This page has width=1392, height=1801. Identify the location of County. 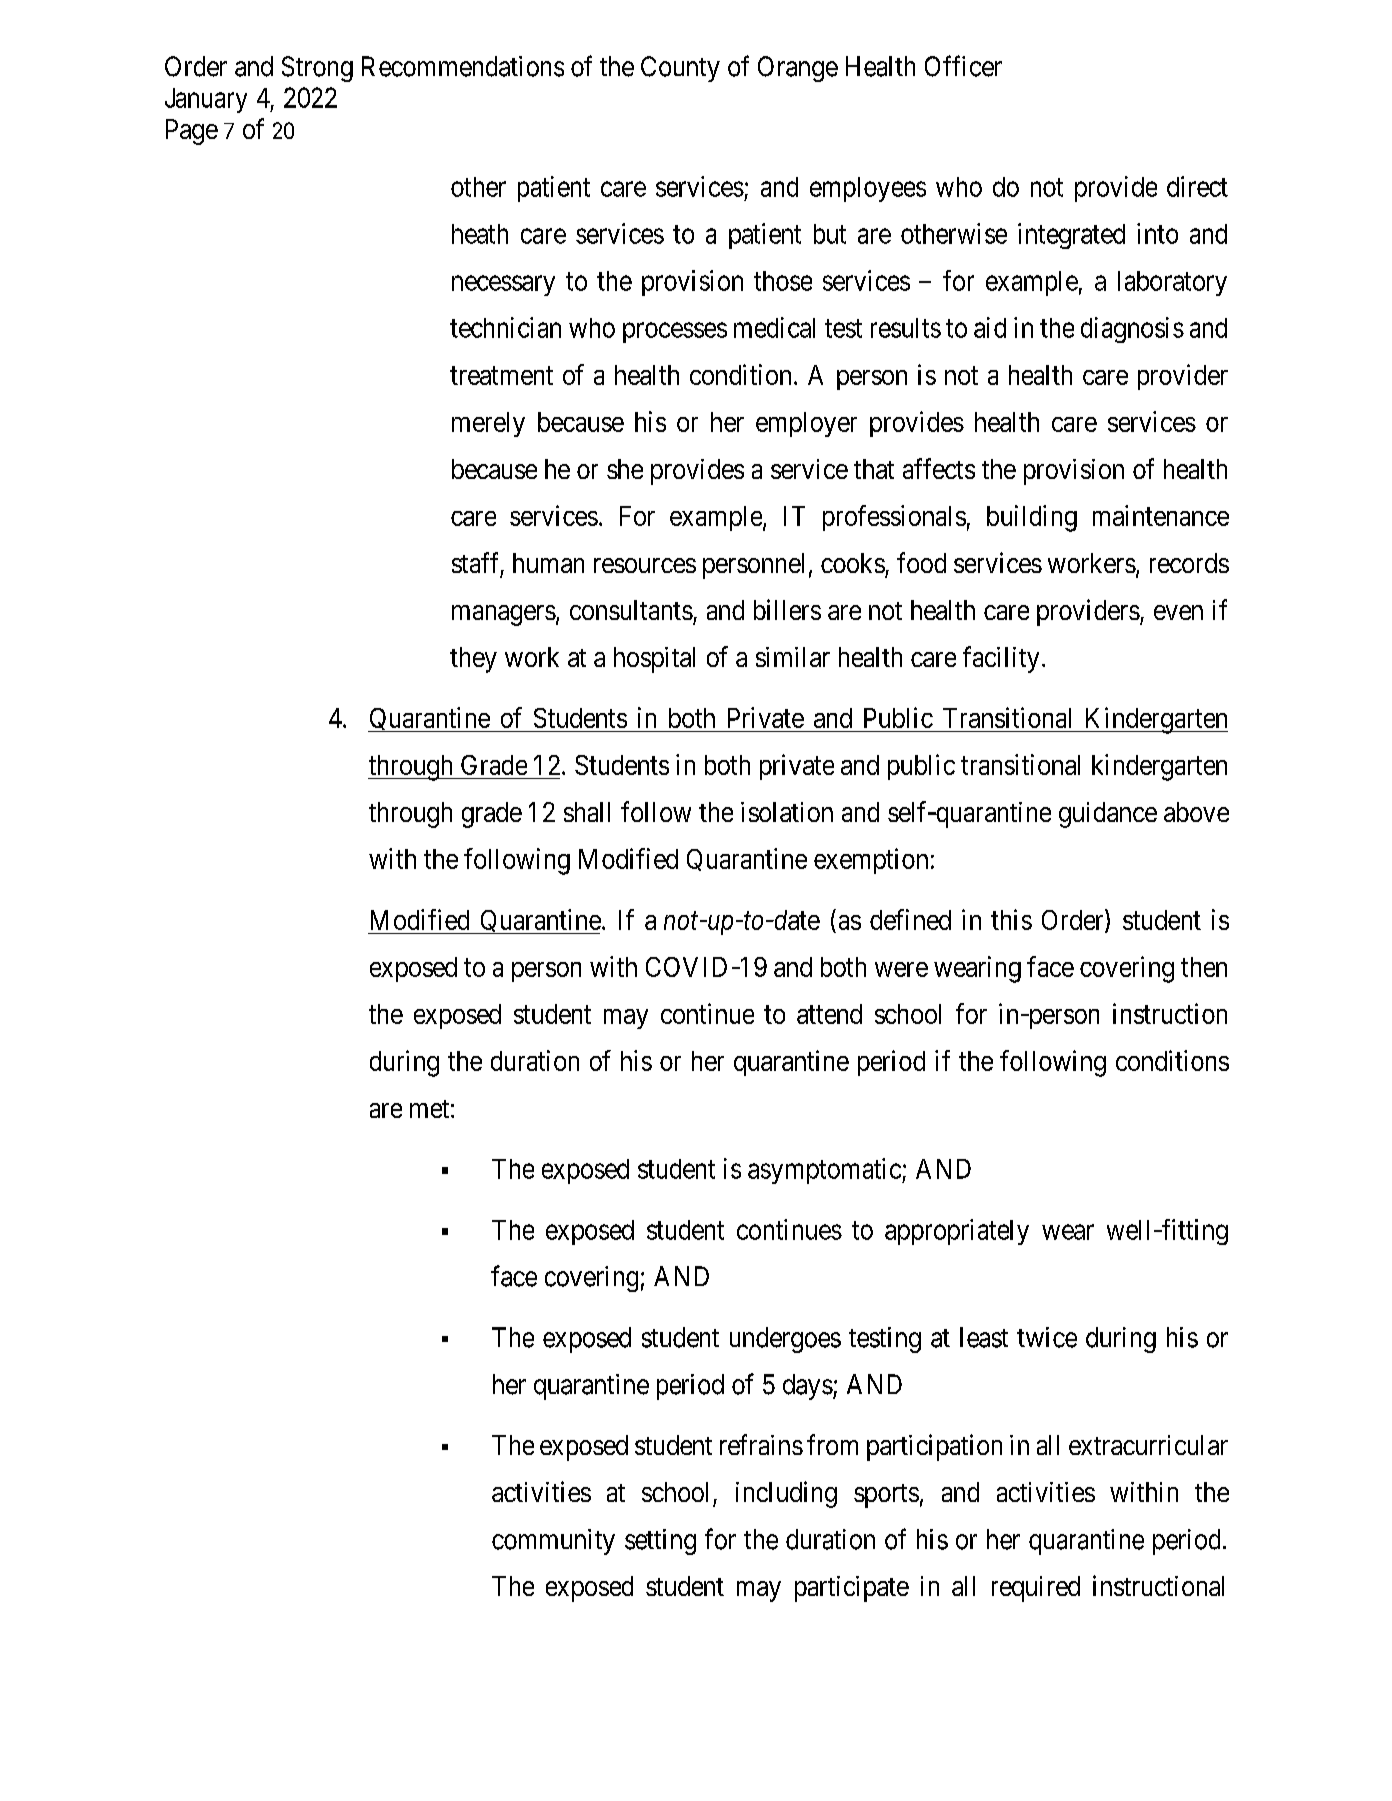
(680, 69).
